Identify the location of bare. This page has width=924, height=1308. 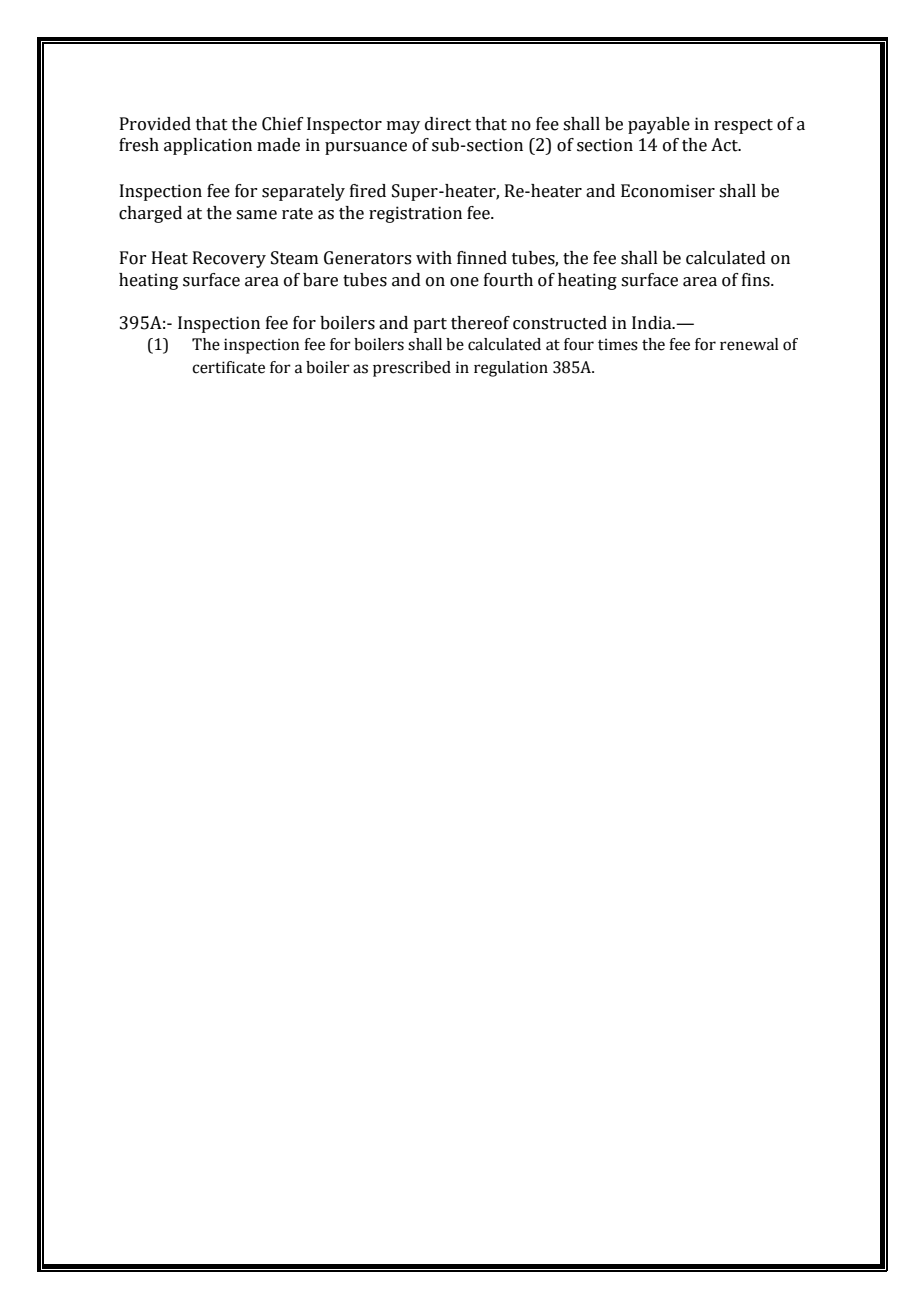
(320, 280).
